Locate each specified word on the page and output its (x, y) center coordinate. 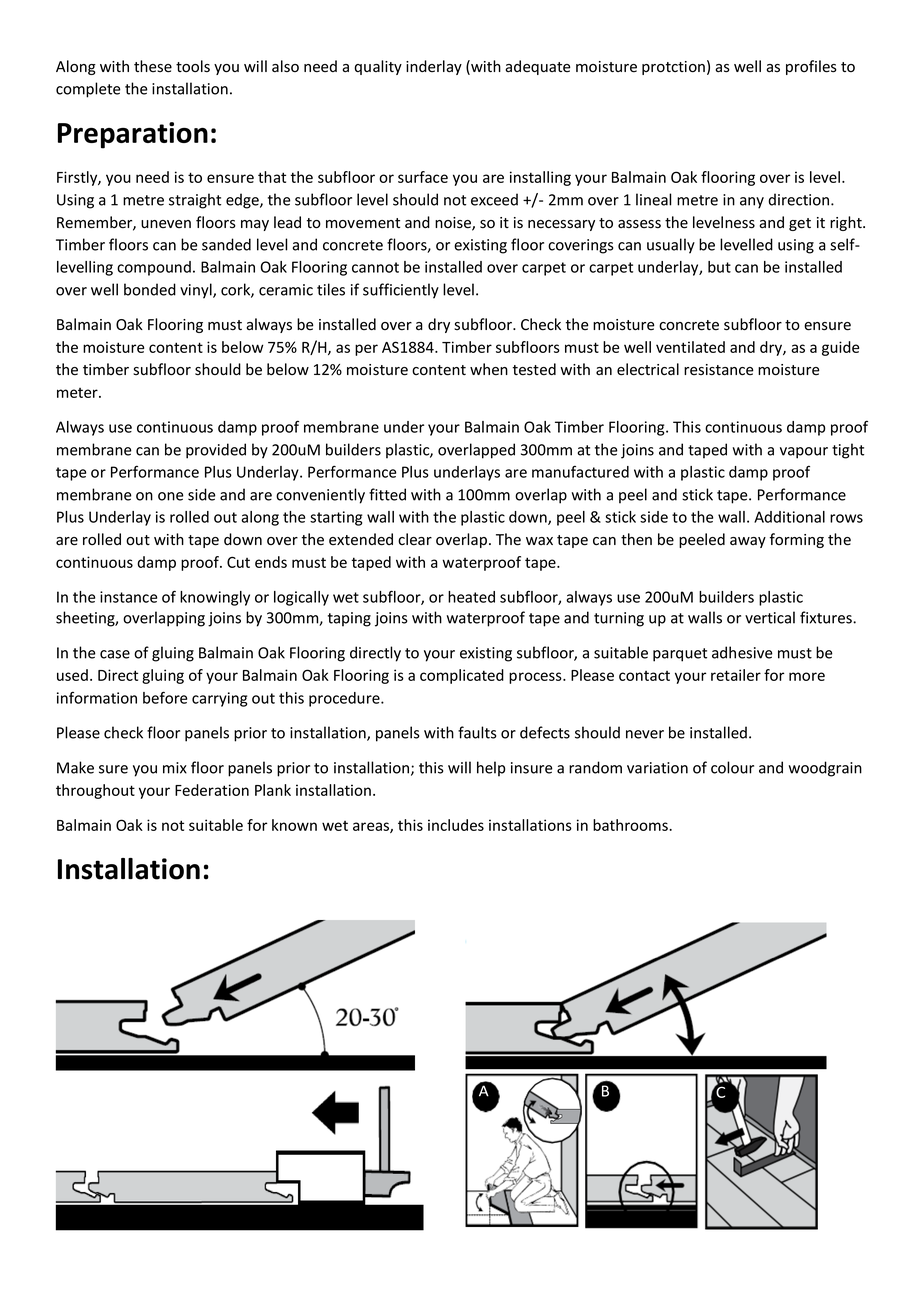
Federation (212, 790)
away (748, 542)
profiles (811, 67)
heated (471, 597)
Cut (238, 562)
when (489, 369)
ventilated (690, 347)
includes (456, 825)
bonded (150, 289)
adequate (538, 67)
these (153, 66)
